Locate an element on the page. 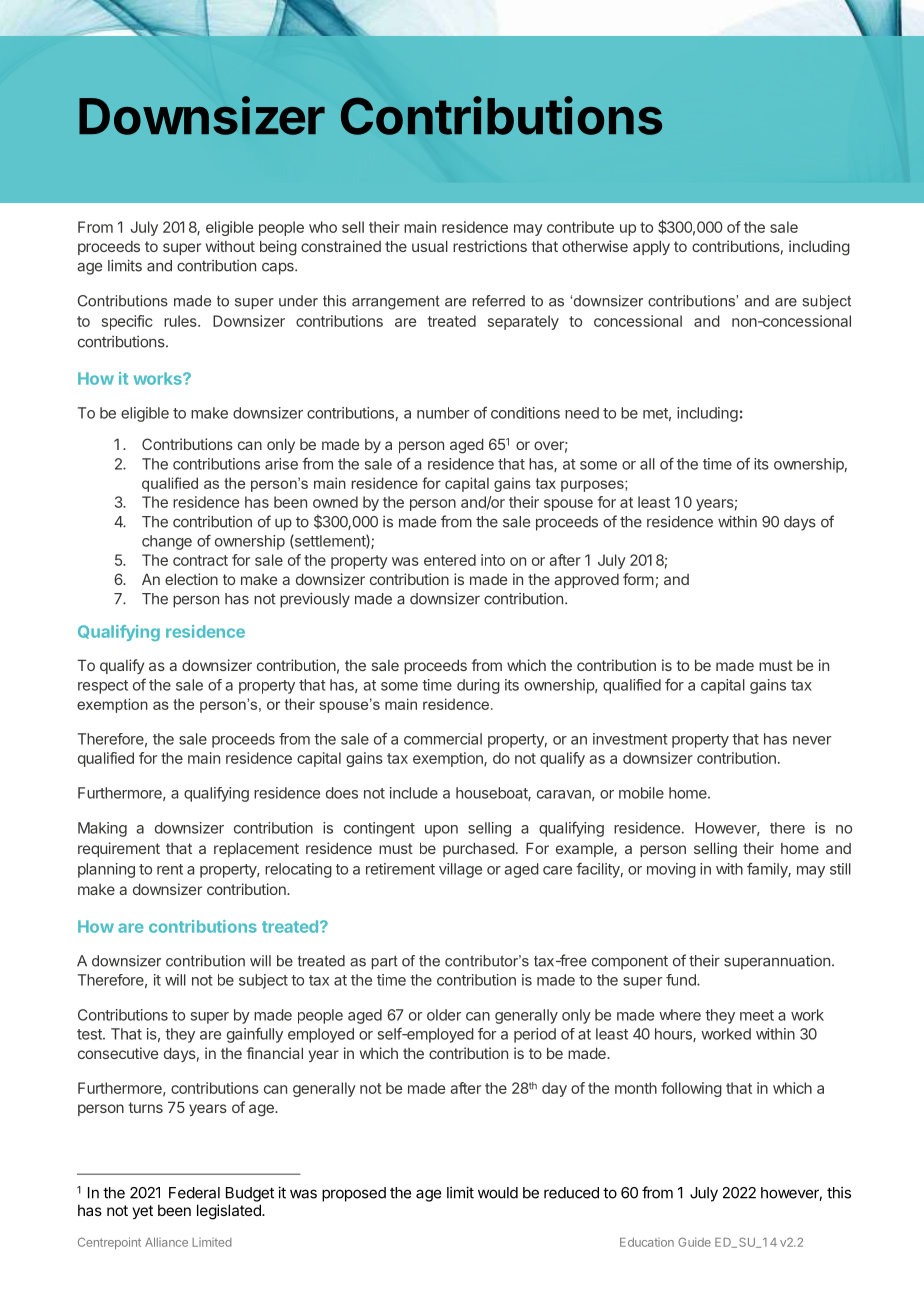 This document has height=1307, width=924. Federal is located at coordinates (194, 1193).
